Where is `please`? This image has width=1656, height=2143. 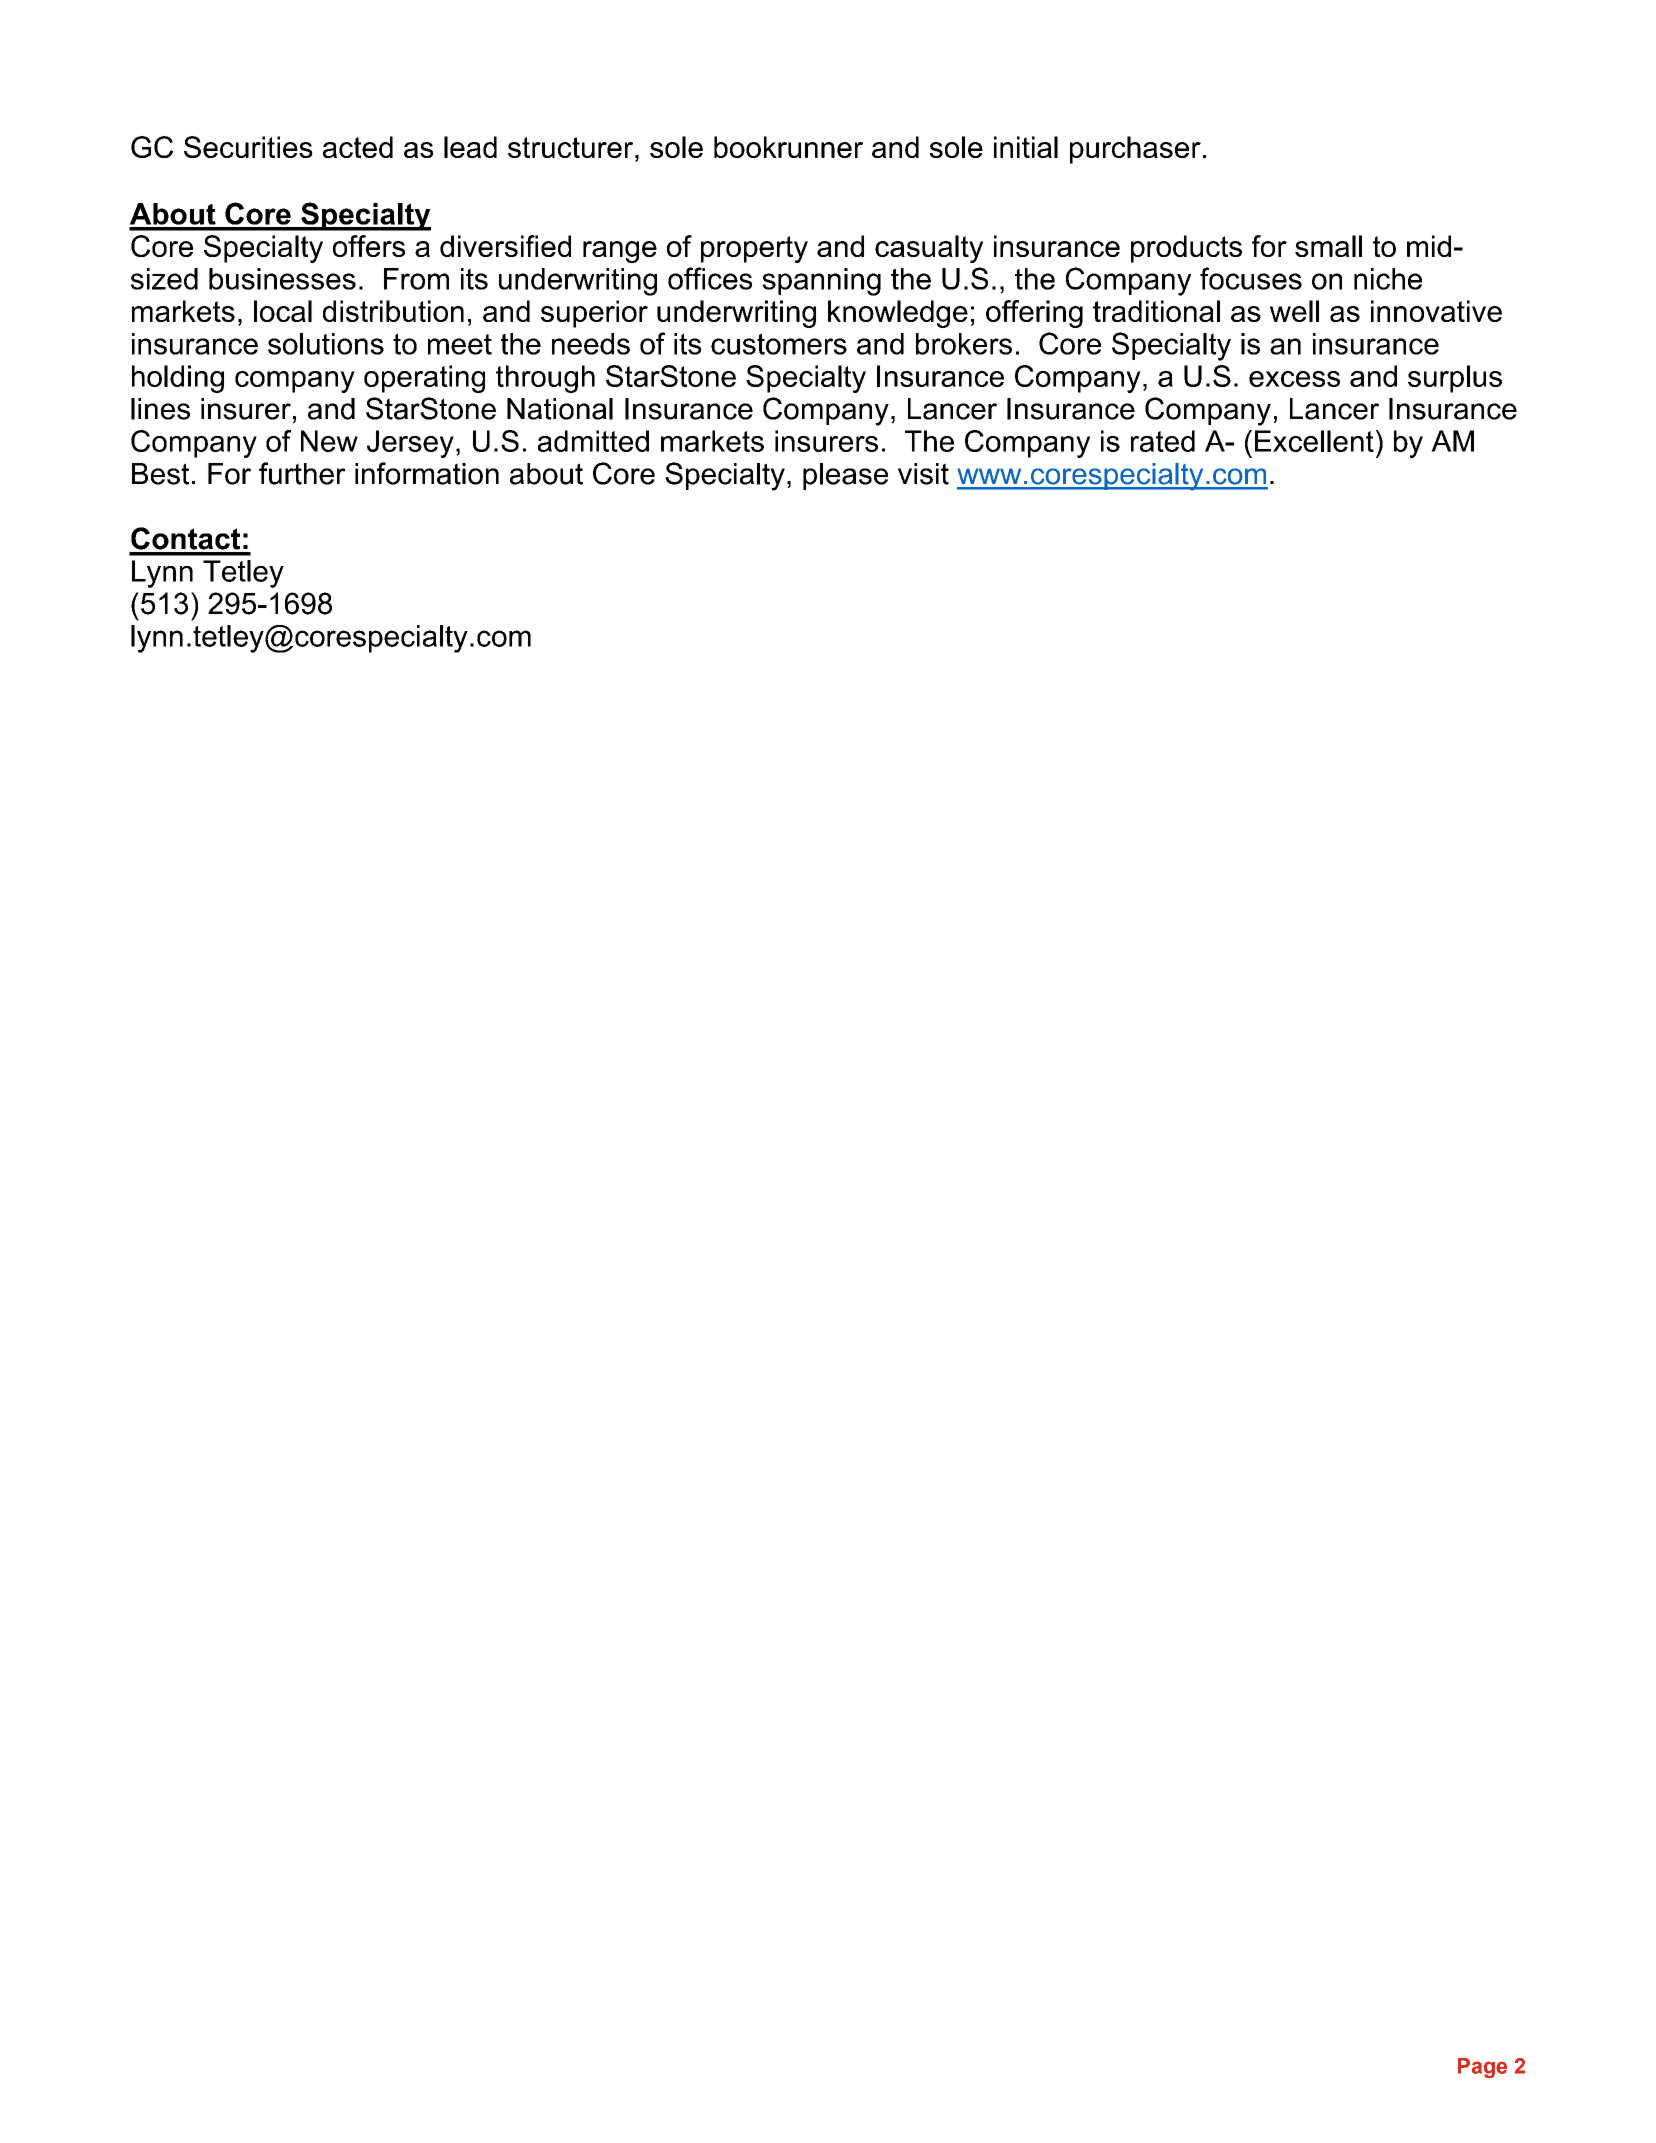
please is located at coordinates (845, 476).
